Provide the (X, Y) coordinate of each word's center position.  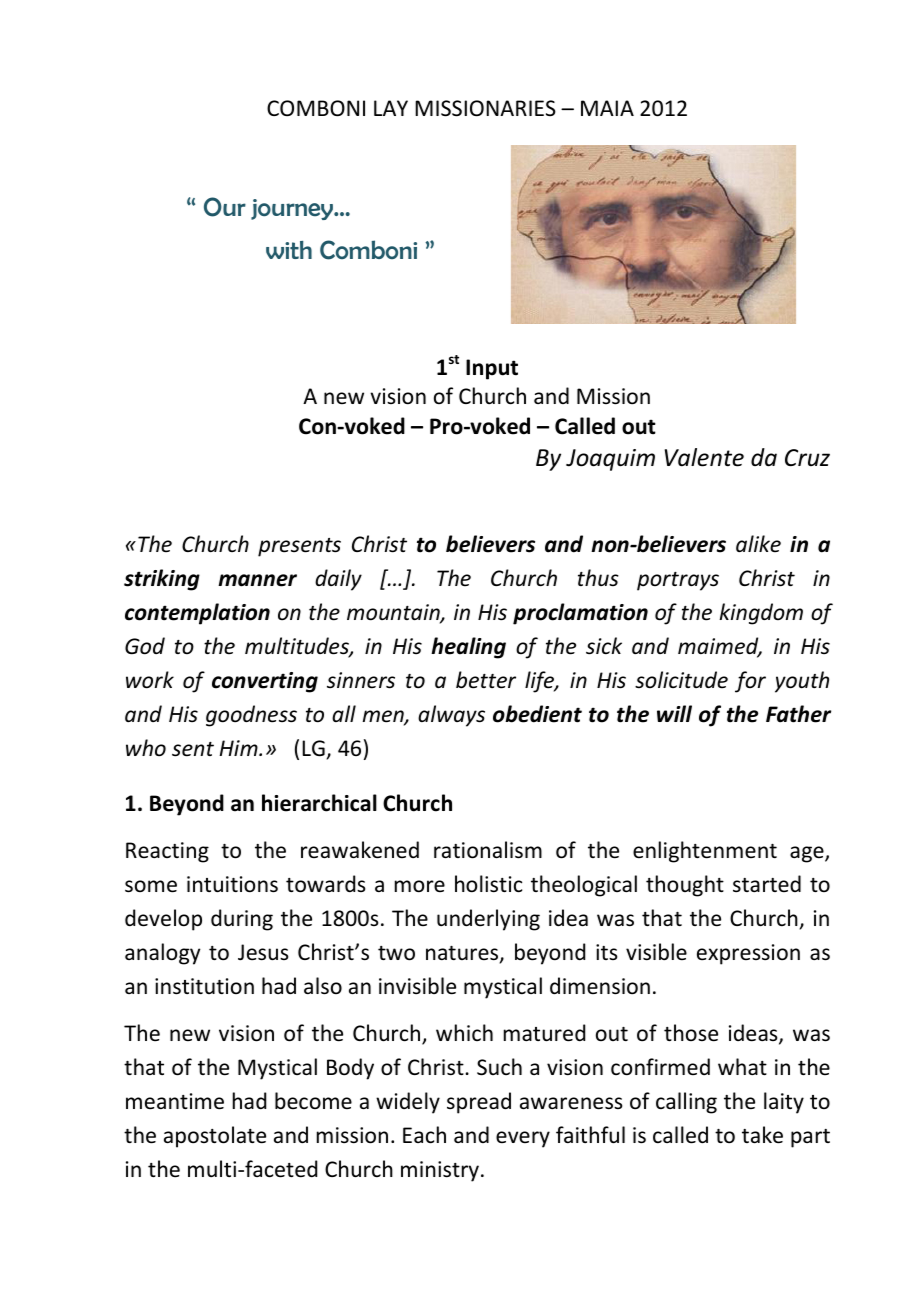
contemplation (197, 614)
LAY (391, 108)
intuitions (232, 884)
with (289, 250)
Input (492, 369)
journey (293, 209)
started (767, 883)
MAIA (607, 108)
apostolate (215, 1137)
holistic (488, 884)
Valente (704, 457)
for (750, 682)
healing (468, 648)
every (523, 1139)
